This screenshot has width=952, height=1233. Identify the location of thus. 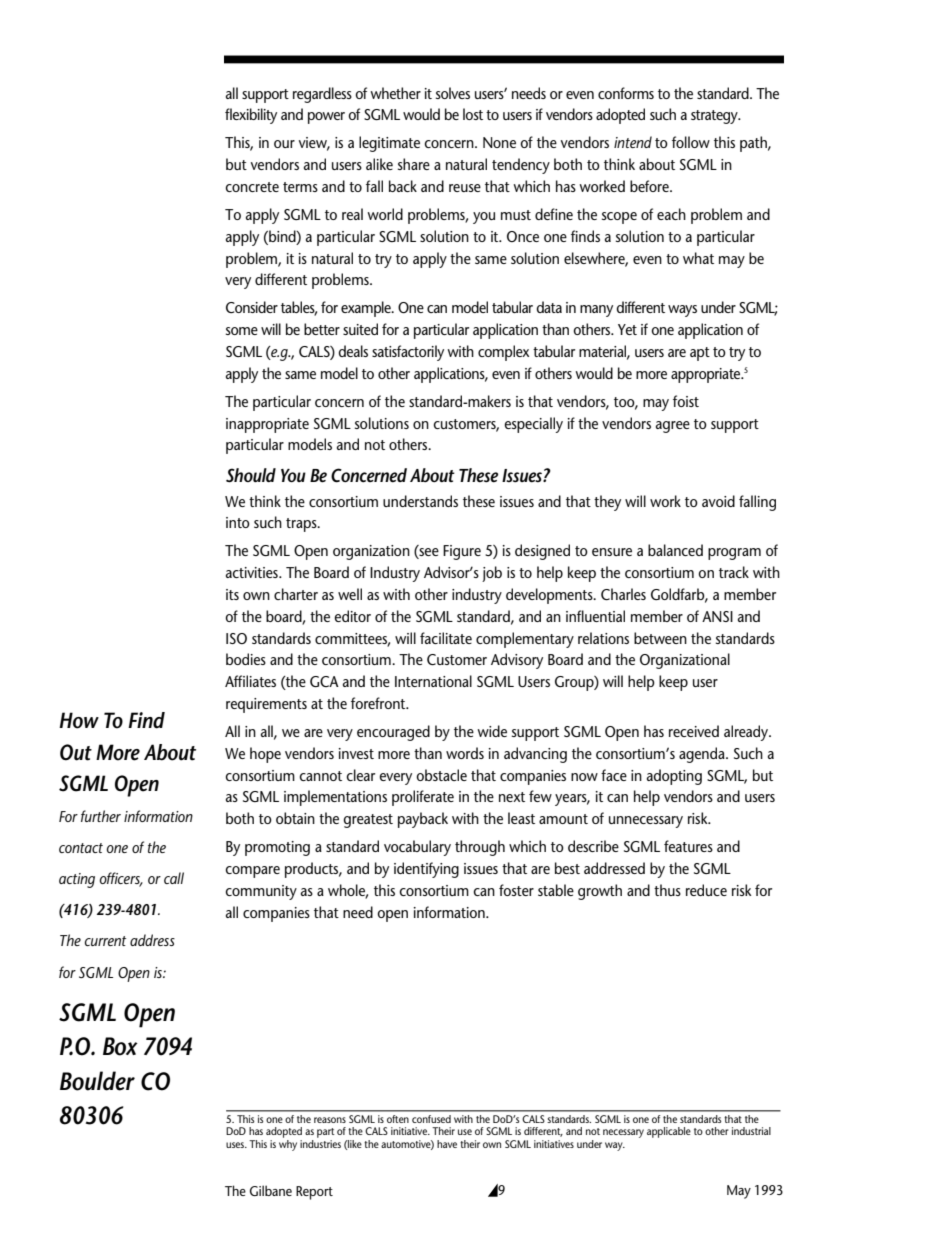
(667, 890).
